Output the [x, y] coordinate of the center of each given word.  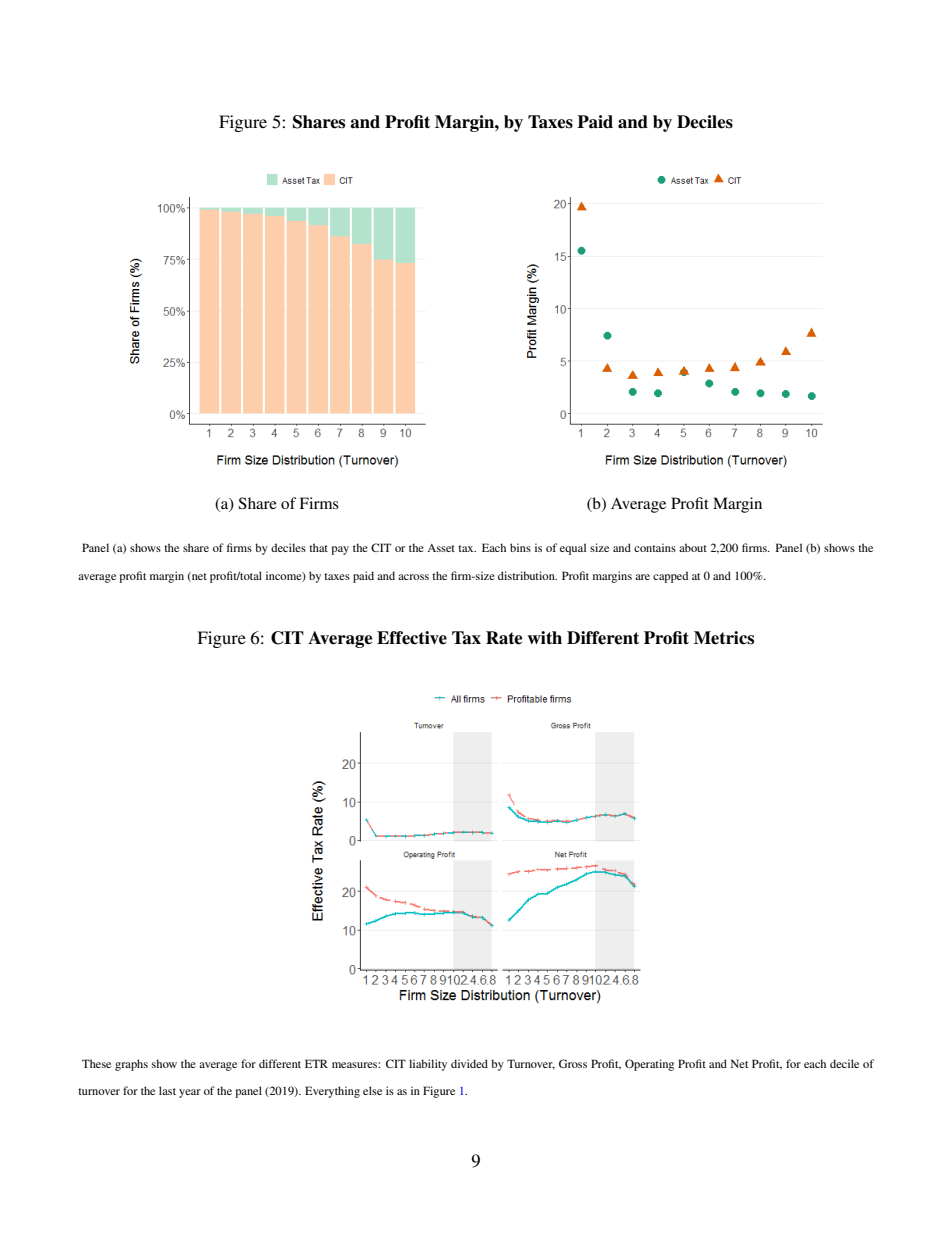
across [413, 577]
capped [670, 577]
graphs [131, 1065]
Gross [573, 1063]
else [372, 1090]
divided [469, 1063]
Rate [504, 638]
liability [428, 1065]
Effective [412, 638]
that [318, 547]
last [167, 1090]
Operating [649, 1065]
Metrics [724, 638]
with [545, 638]
